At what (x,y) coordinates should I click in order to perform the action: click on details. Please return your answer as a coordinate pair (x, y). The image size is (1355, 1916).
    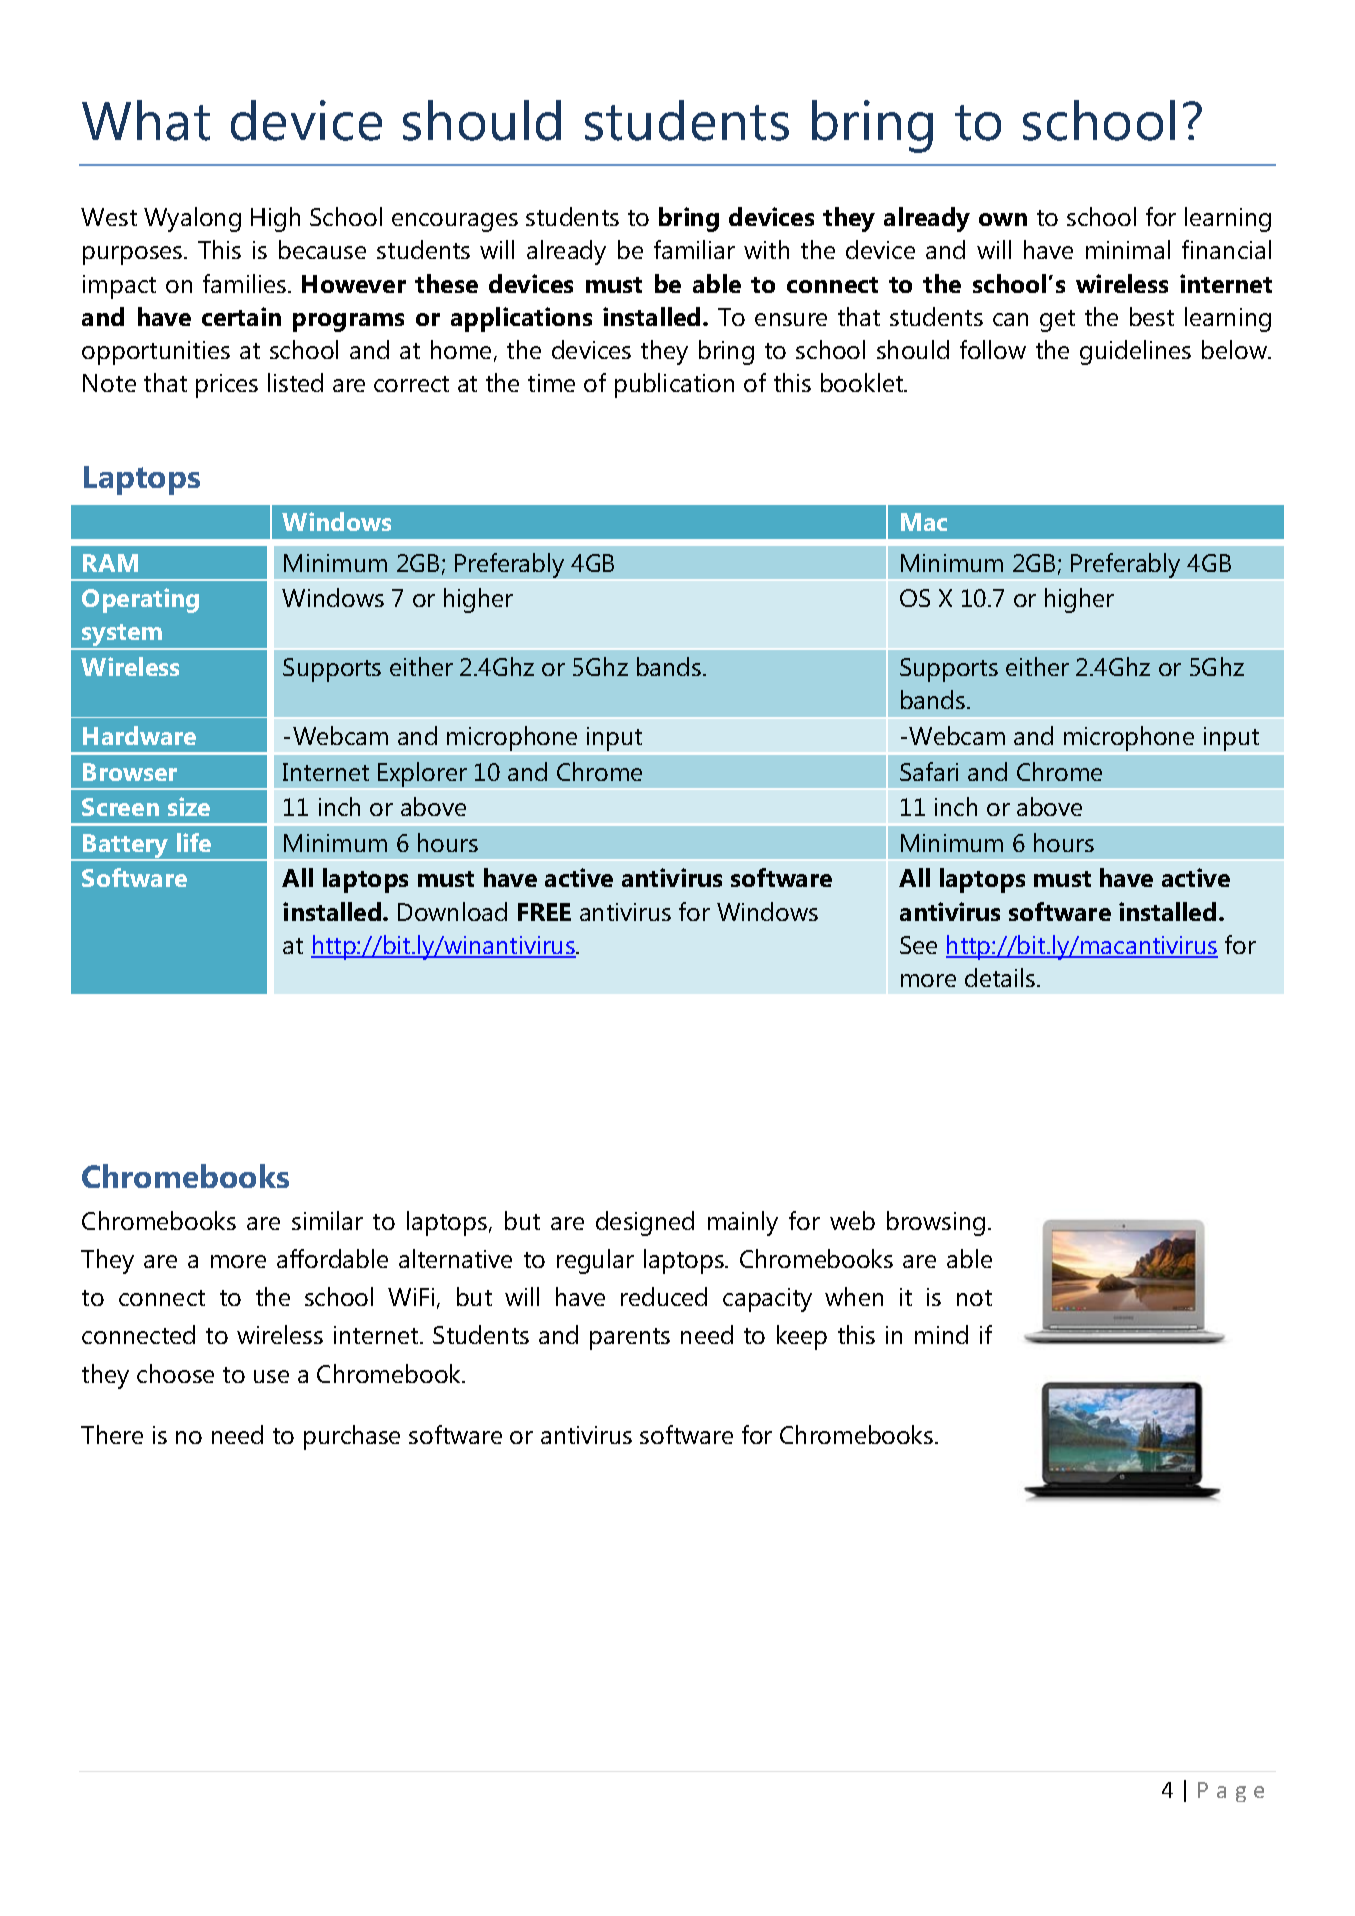
    Looking at the image, I should click on (1001, 977).
